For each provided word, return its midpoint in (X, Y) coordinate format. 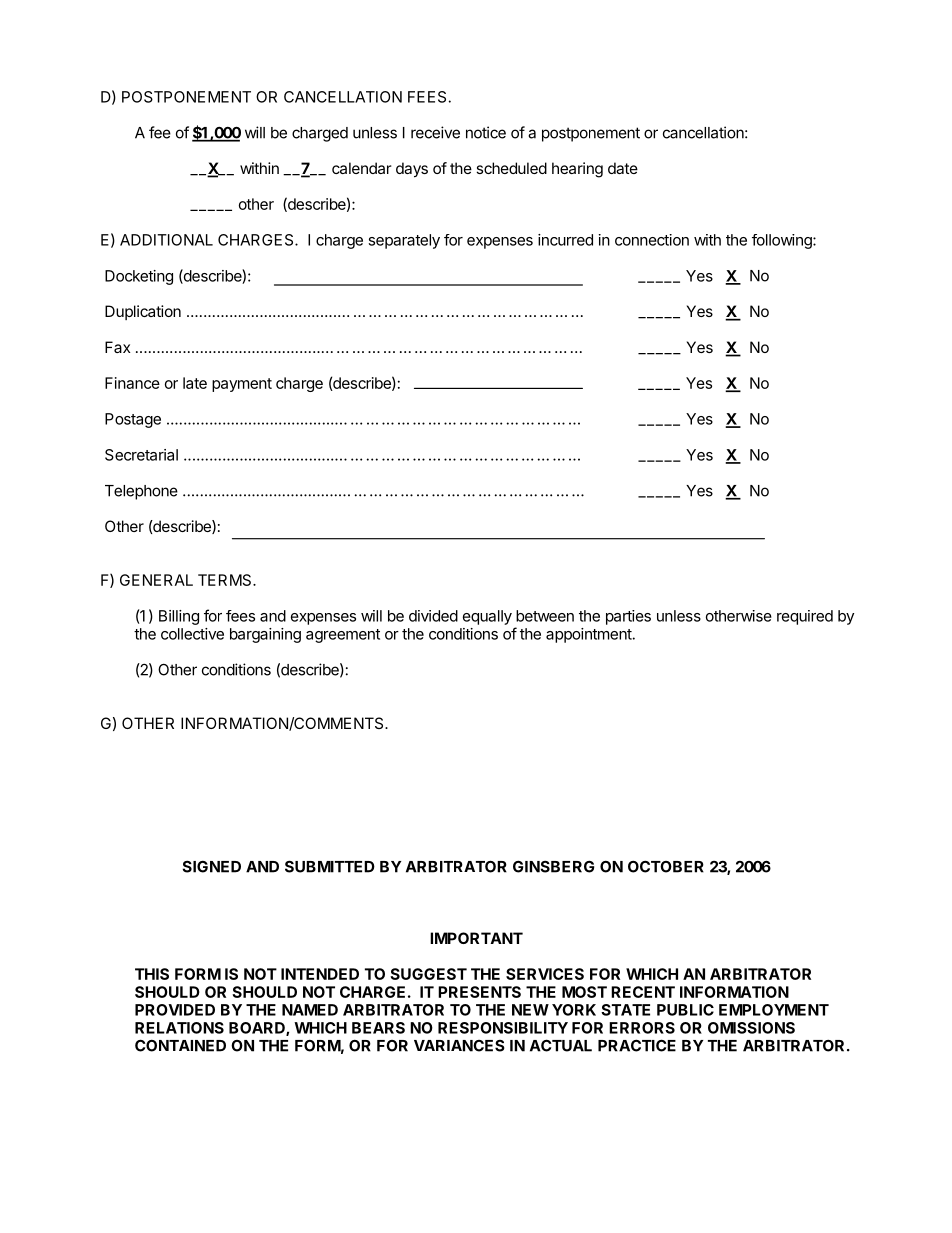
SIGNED (212, 866)
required (805, 617)
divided (433, 616)
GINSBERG (553, 866)
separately (404, 241)
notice (486, 132)
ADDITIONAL (166, 240)
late (195, 383)
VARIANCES (459, 1046)
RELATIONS (179, 1028)
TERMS (226, 580)
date (623, 168)
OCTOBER (666, 866)
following (783, 241)
